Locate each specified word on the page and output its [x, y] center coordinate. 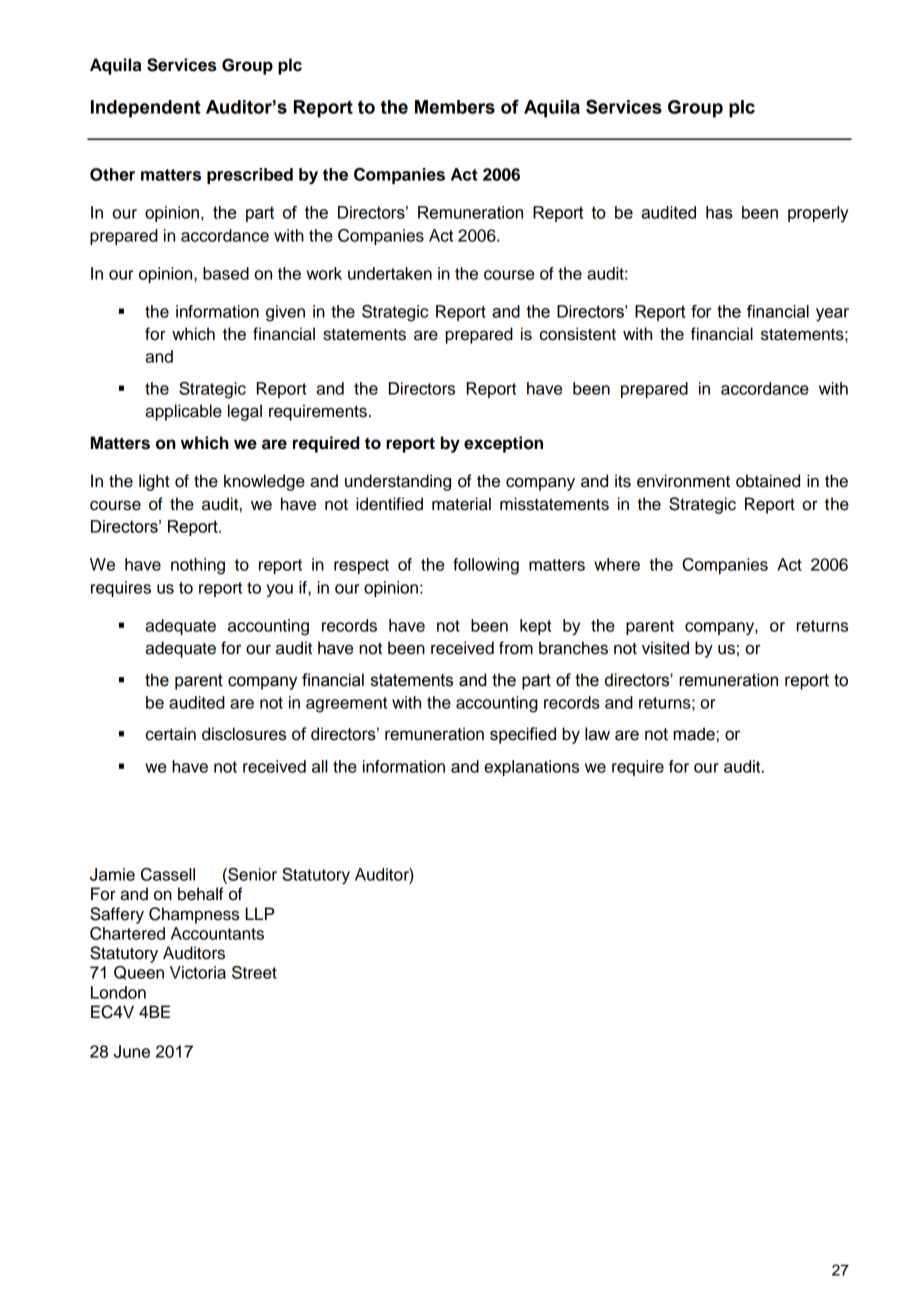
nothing [198, 566]
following [486, 566]
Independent [146, 109]
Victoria [198, 972]
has [719, 212]
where [617, 564]
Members [455, 107]
